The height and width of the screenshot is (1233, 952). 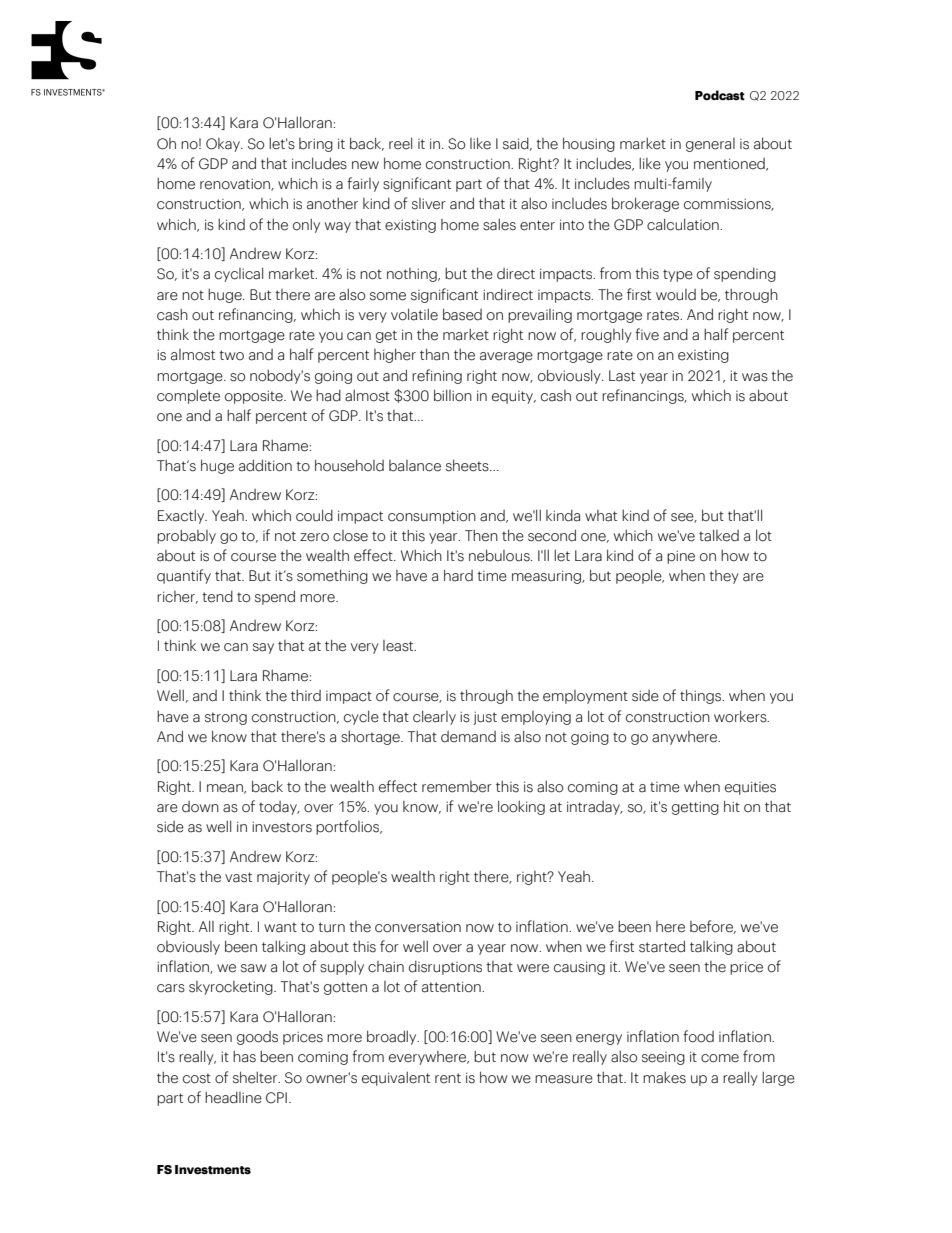 What do you see at coordinates (710, 145) in the screenshot?
I see `general` at bounding box center [710, 145].
